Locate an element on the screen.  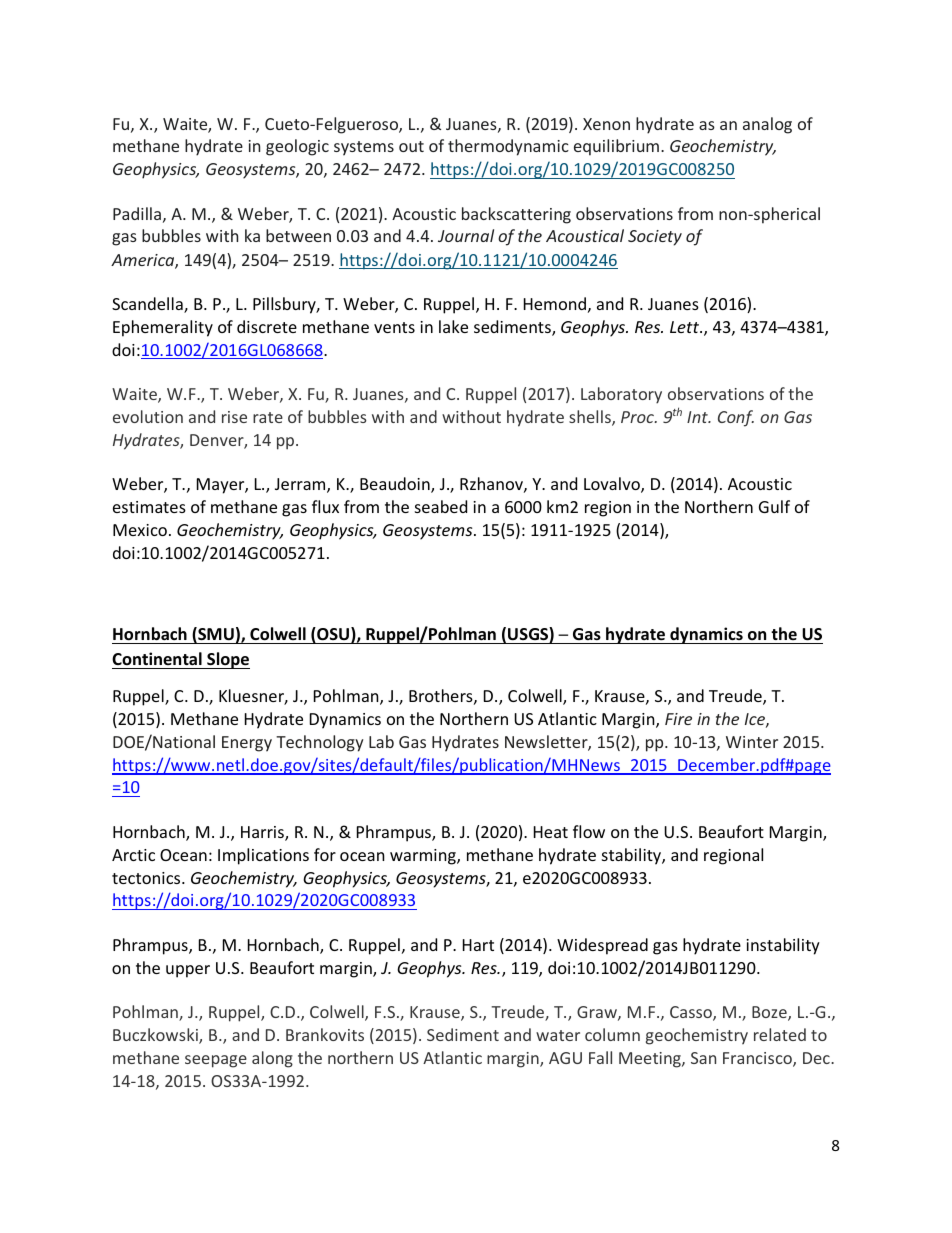
Slope is located at coordinates (227, 660).
